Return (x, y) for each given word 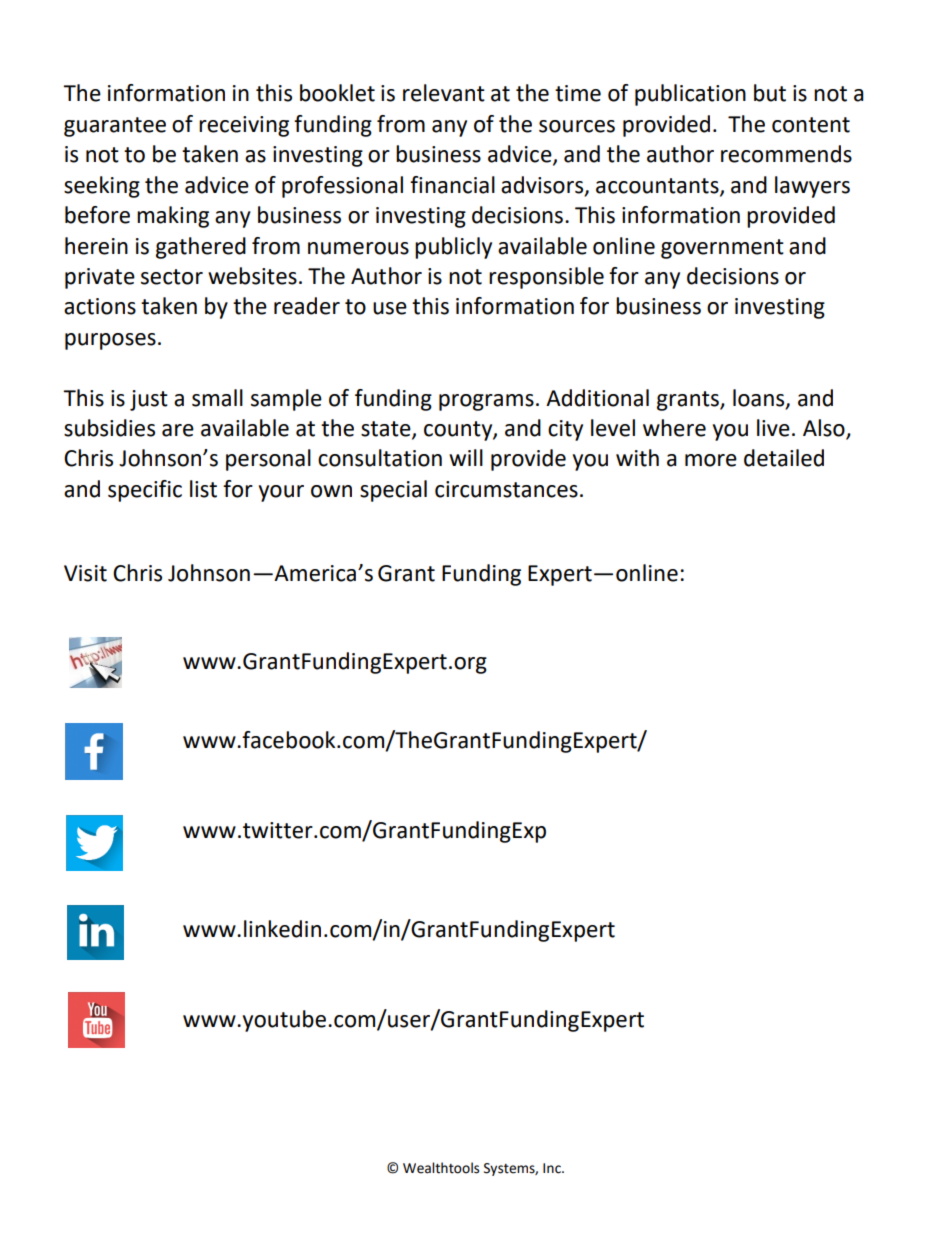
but (770, 93)
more (711, 460)
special (393, 491)
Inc (553, 1168)
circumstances (506, 489)
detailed (784, 458)
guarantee (115, 127)
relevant (444, 93)
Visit (85, 573)
